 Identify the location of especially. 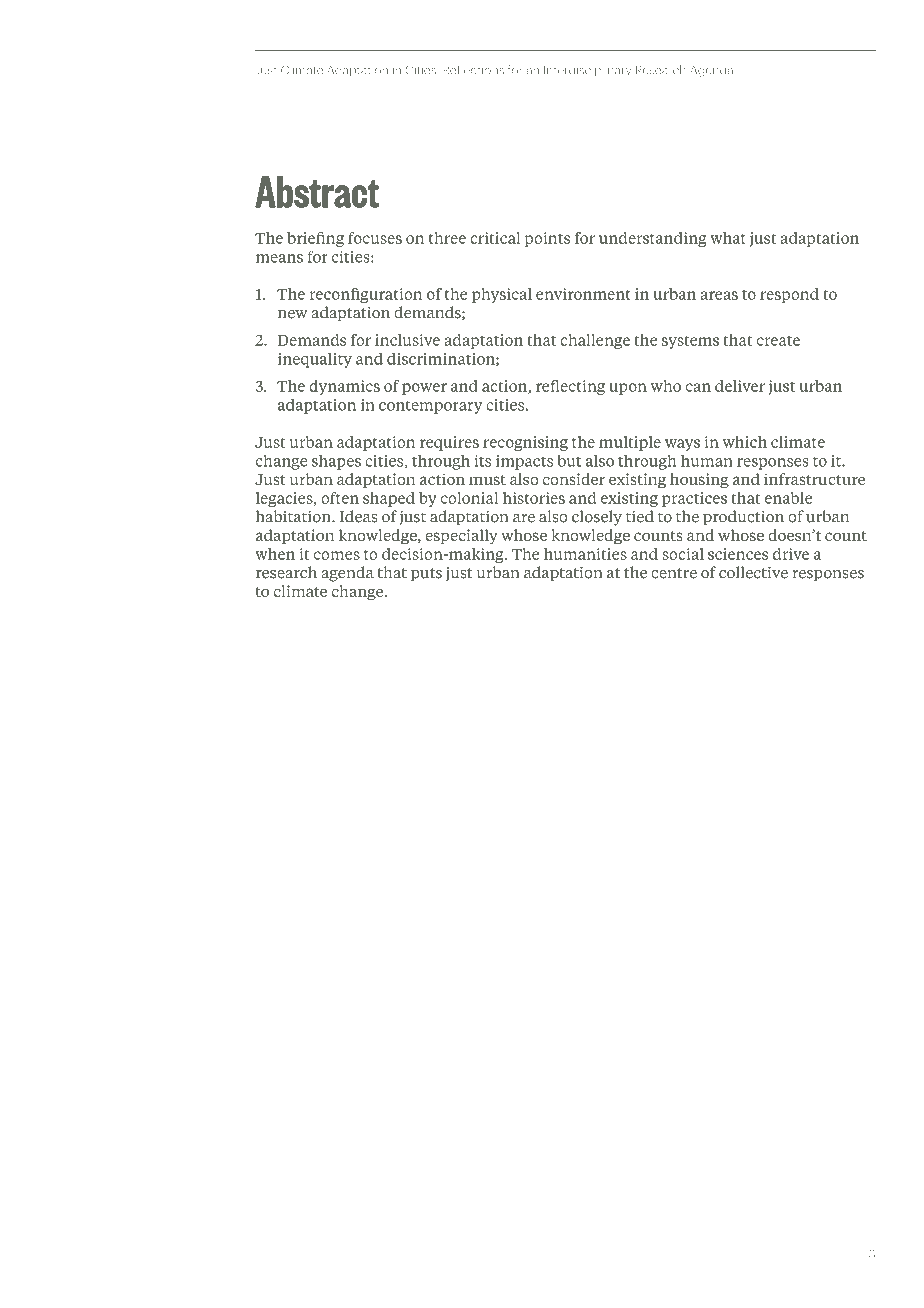
(461, 536).
